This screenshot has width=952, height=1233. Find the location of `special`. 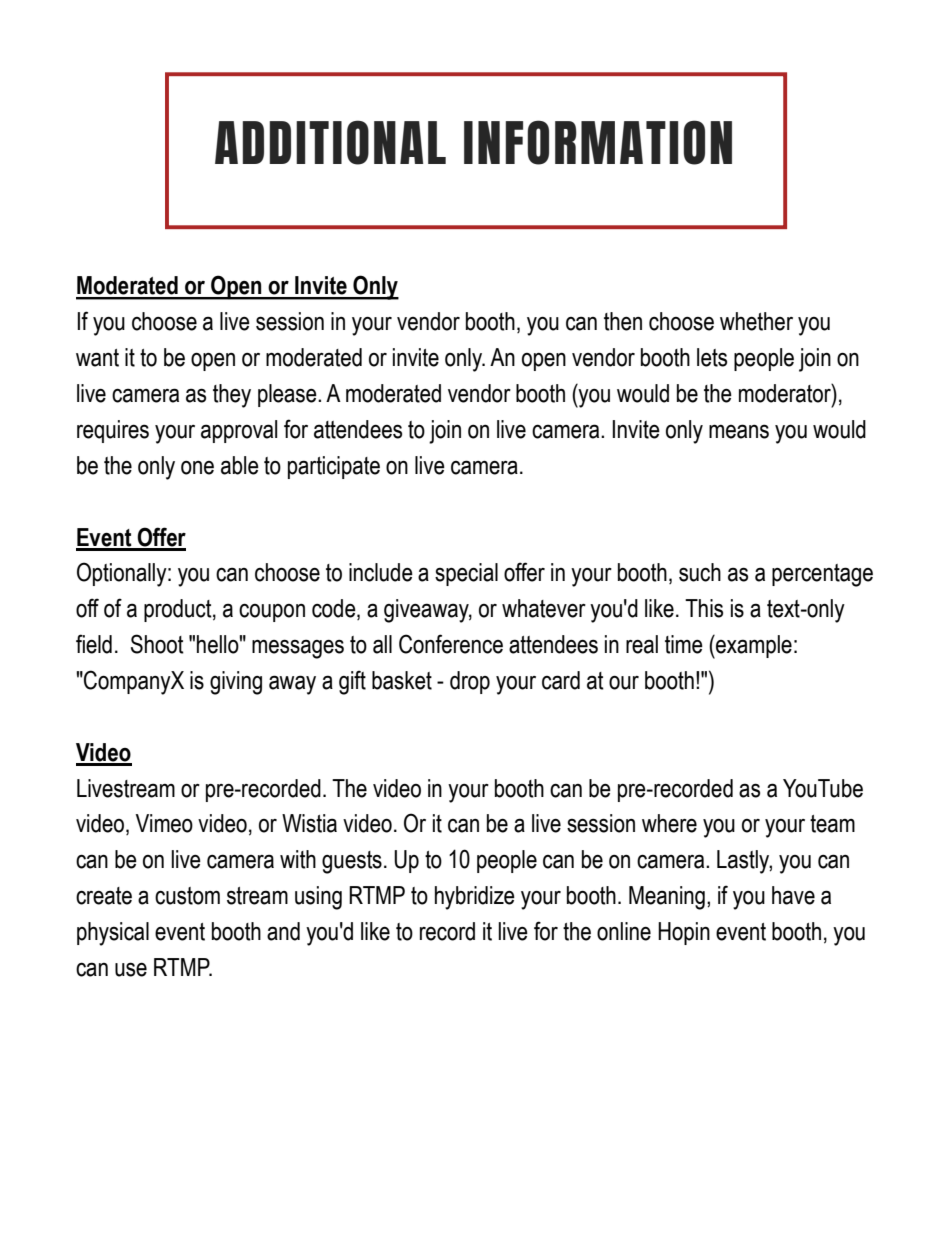

special is located at coordinates (466, 574).
